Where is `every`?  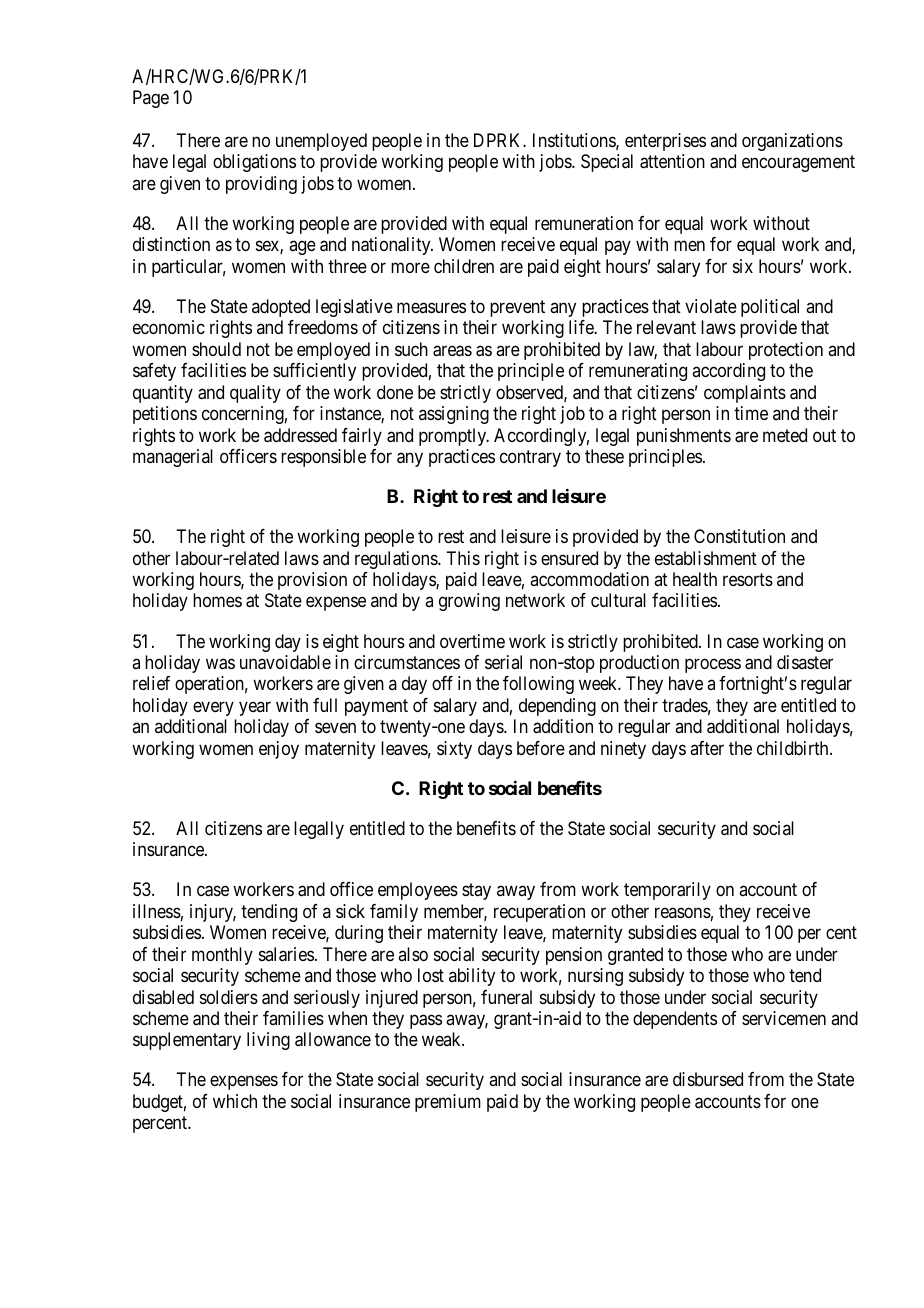
every is located at coordinates (213, 708).
